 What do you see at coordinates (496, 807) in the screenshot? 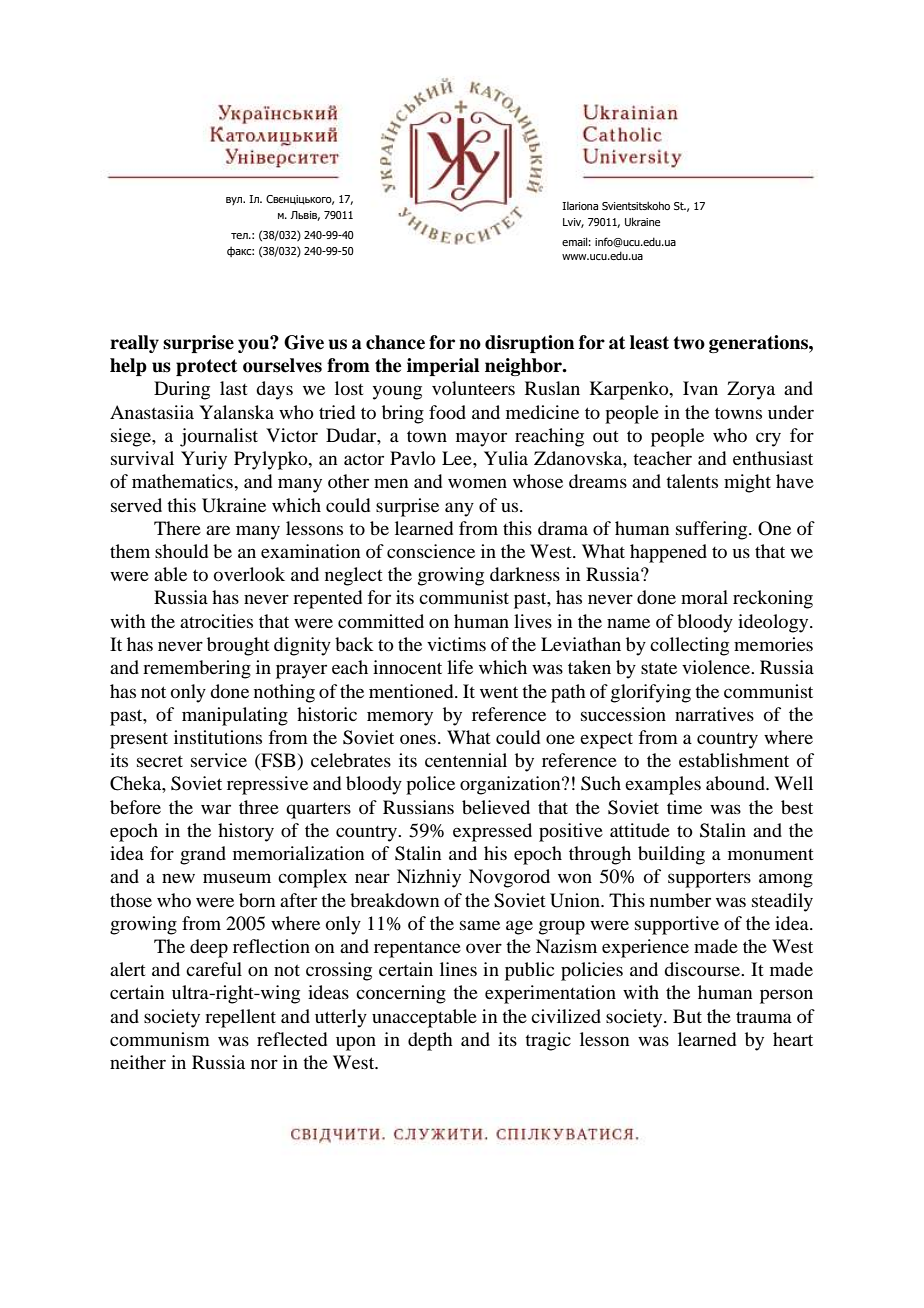
I see `believed` at bounding box center [496, 807].
